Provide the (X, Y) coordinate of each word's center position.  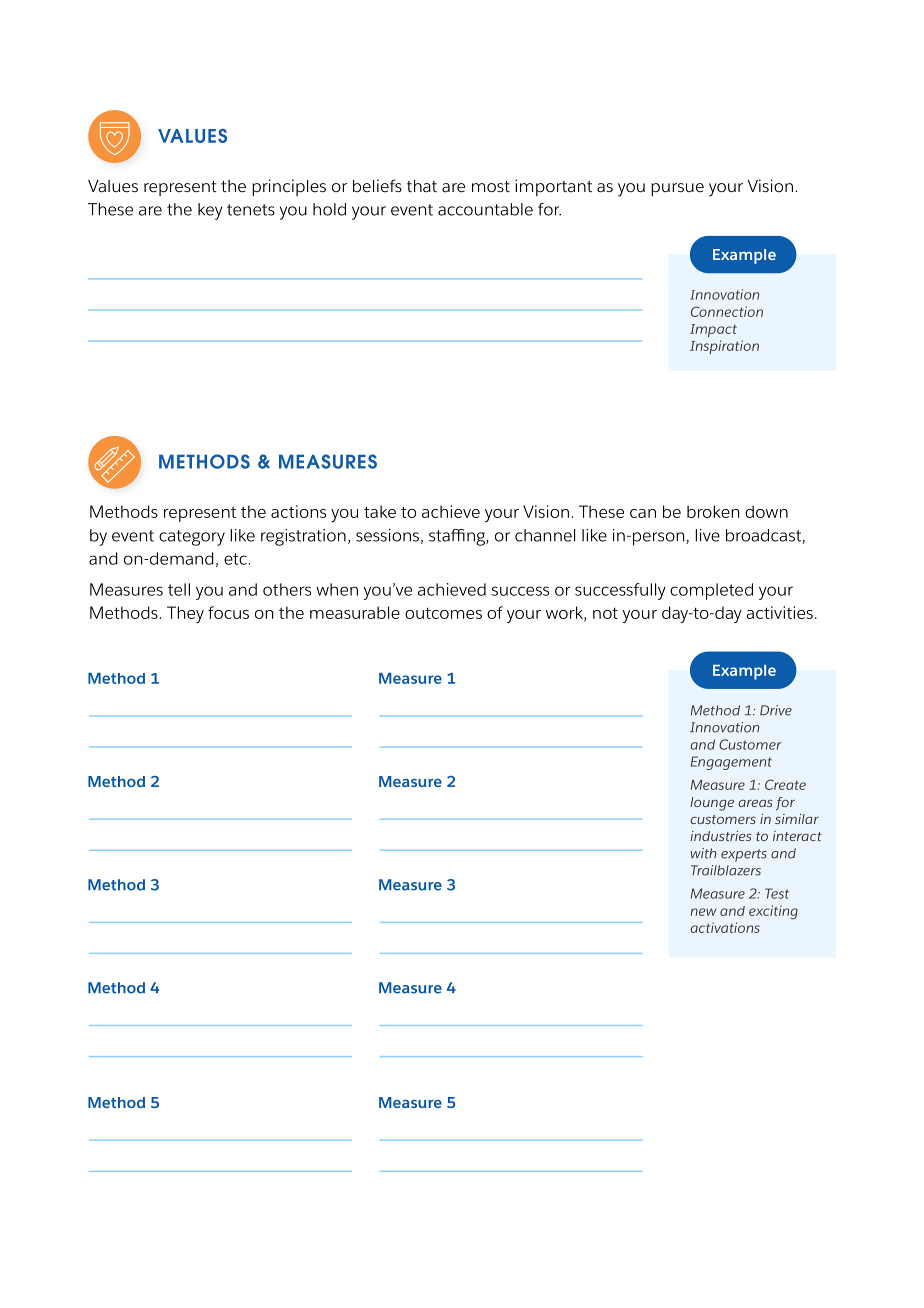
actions (298, 511)
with (703, 853)
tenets (251, 210)
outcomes (443, 613)
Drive (776, 710)
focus (228, 612)
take (380, 511)
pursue (677, 189)
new (703, 912)
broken (713, 511)
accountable (485, 209)
